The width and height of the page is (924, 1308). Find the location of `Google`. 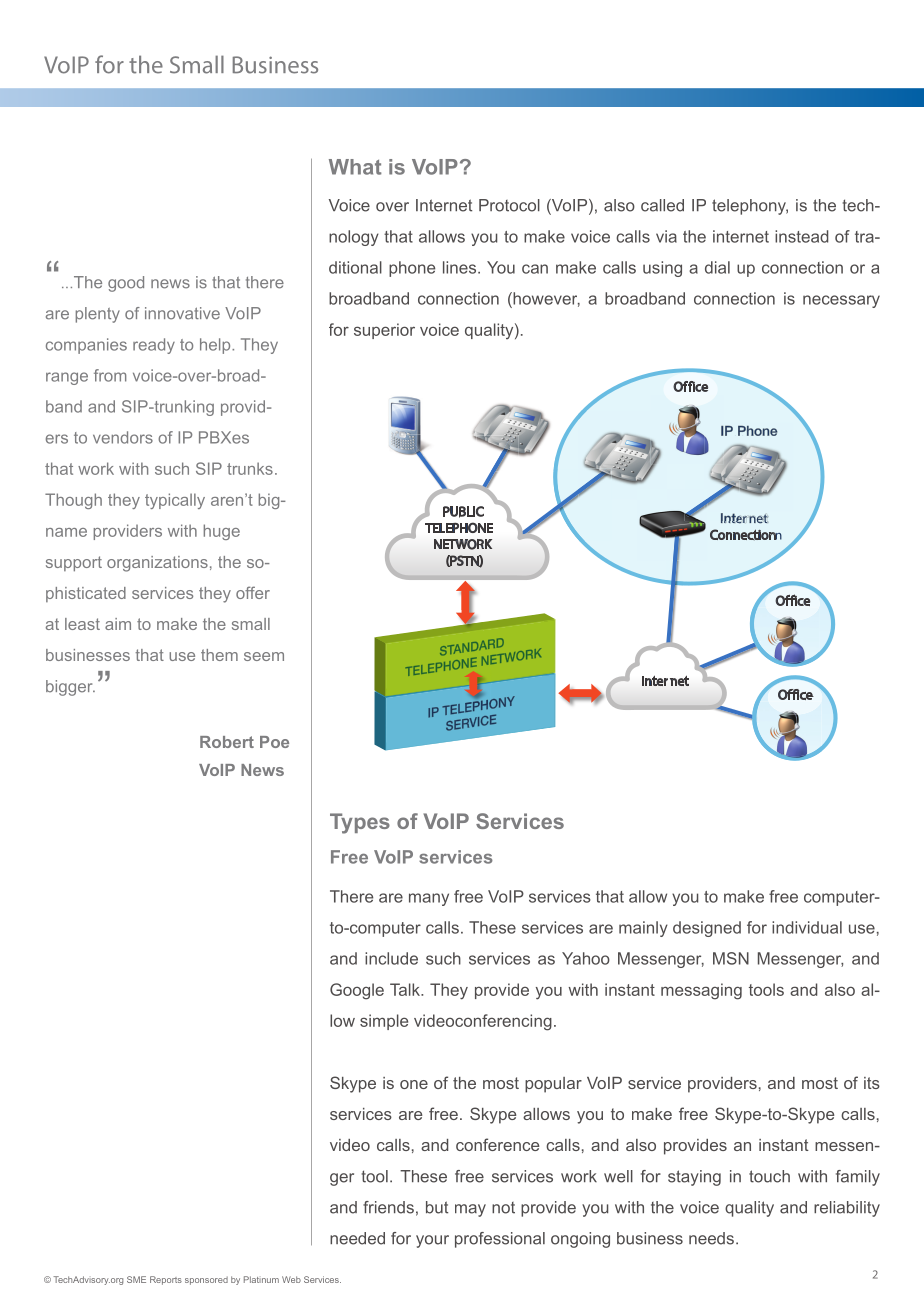

Google is located at coordinates (357, 991).
